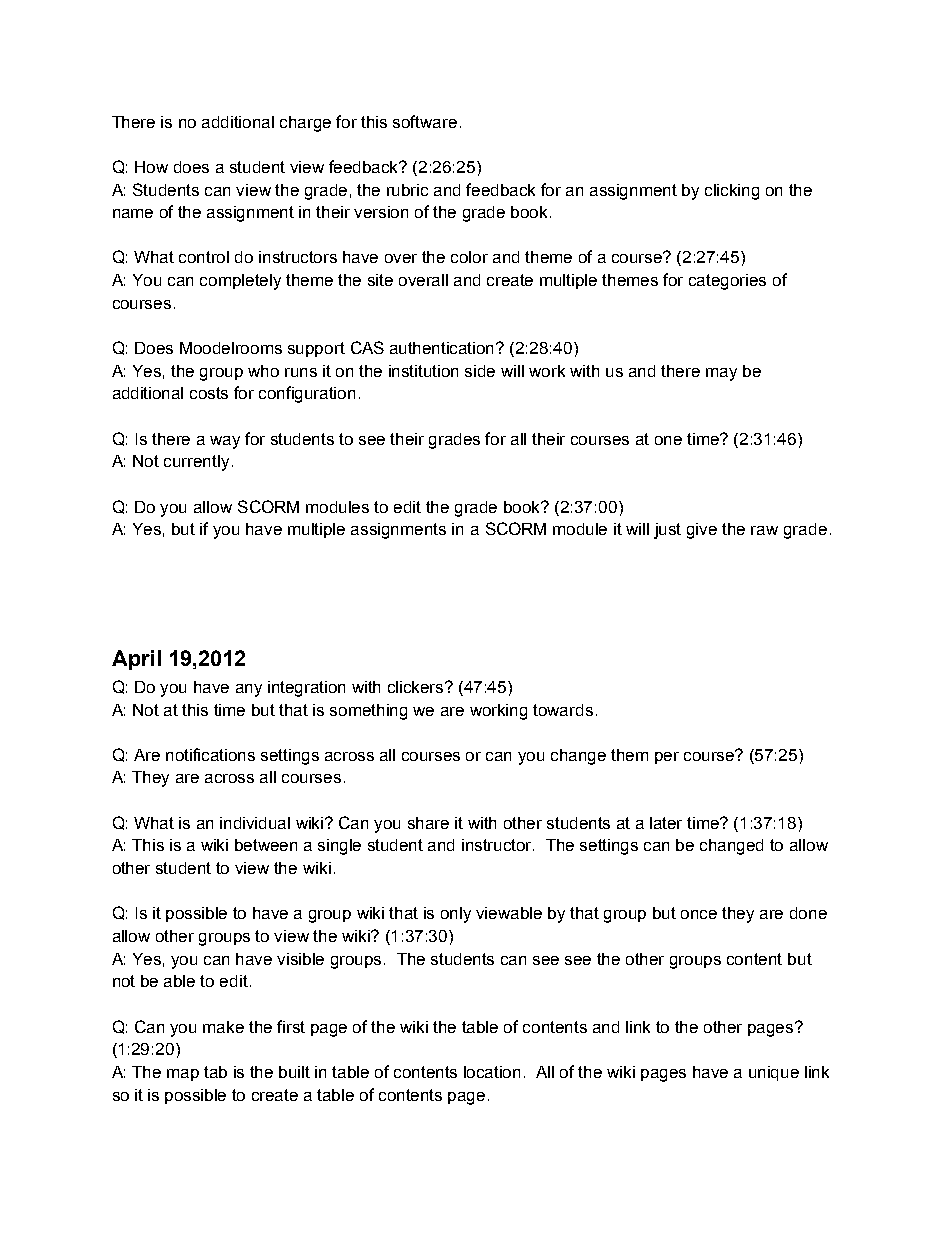 Image resolution: width=952 pixels, height=1233 pixels. Describe the element at coordinates (417, 687) in the screenshot. I see `clickers` at that location.
